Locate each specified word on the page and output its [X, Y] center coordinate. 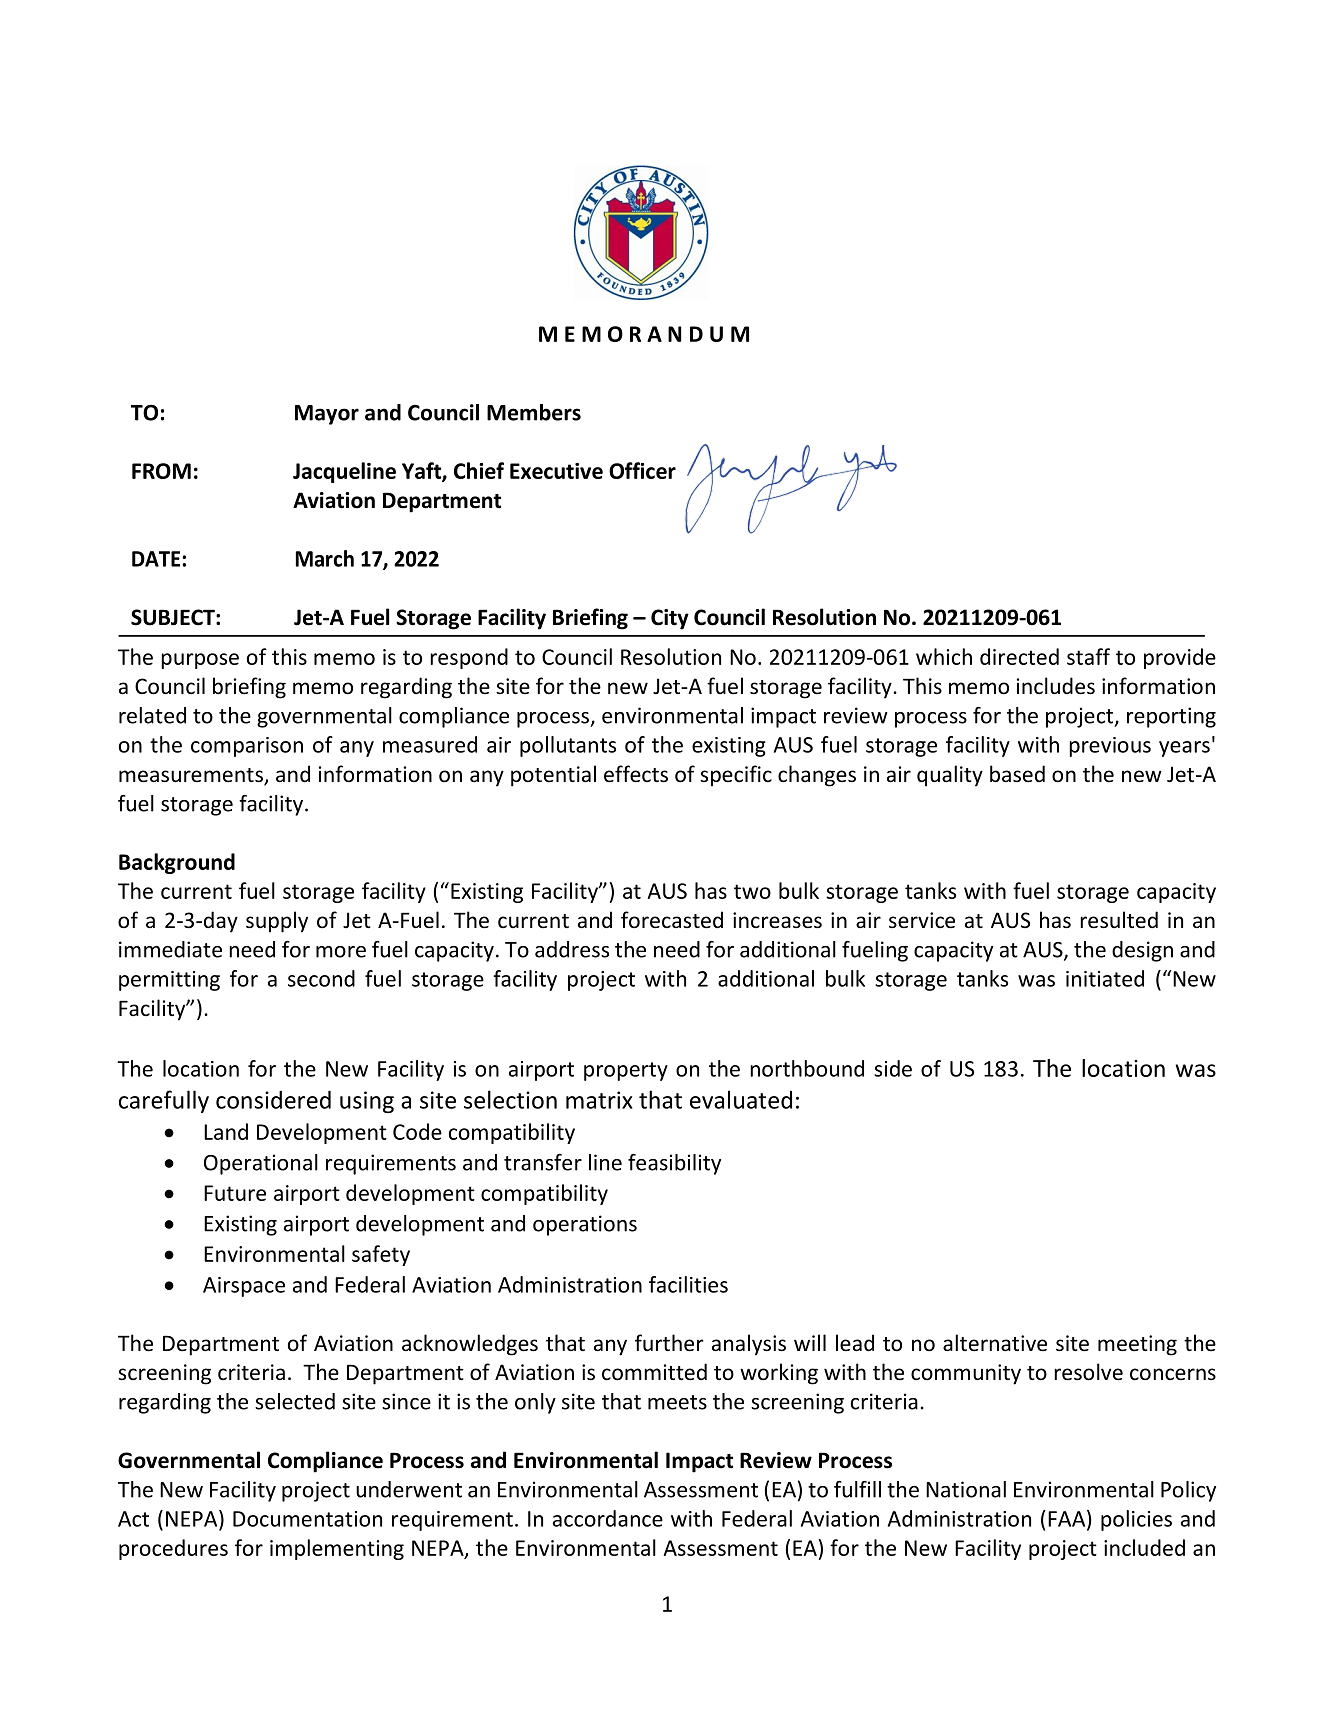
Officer [642, 470]
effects [636, 774]
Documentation [307, 1519]
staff [1088, 656]
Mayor [327, 415]
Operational [261, 1164]
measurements [192, 776]
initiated [1105, 978]
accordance [608, 1518]
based [1017, 774]
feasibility [674, 1164]
